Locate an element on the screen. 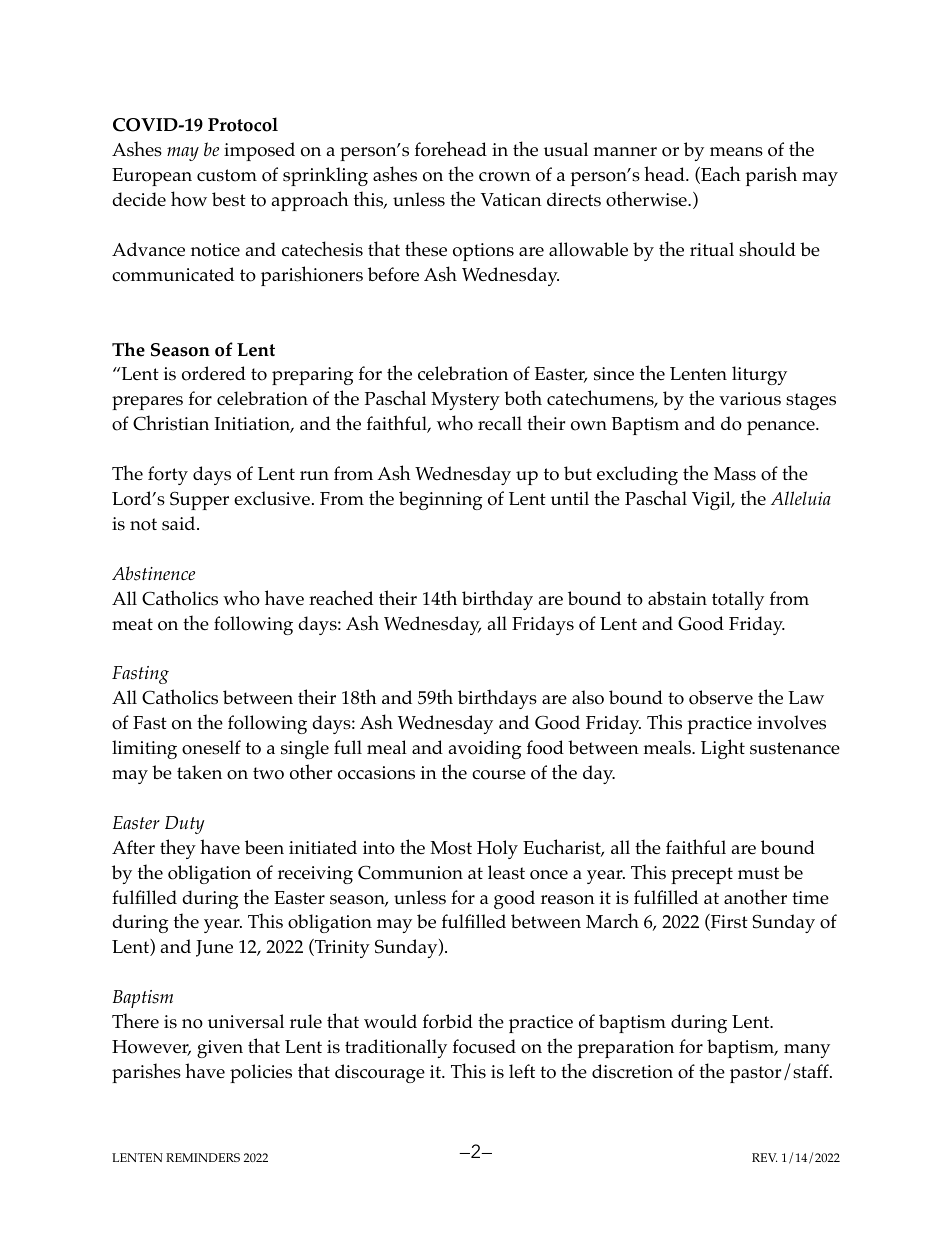  REV is located at coordinates (764, 1157).
